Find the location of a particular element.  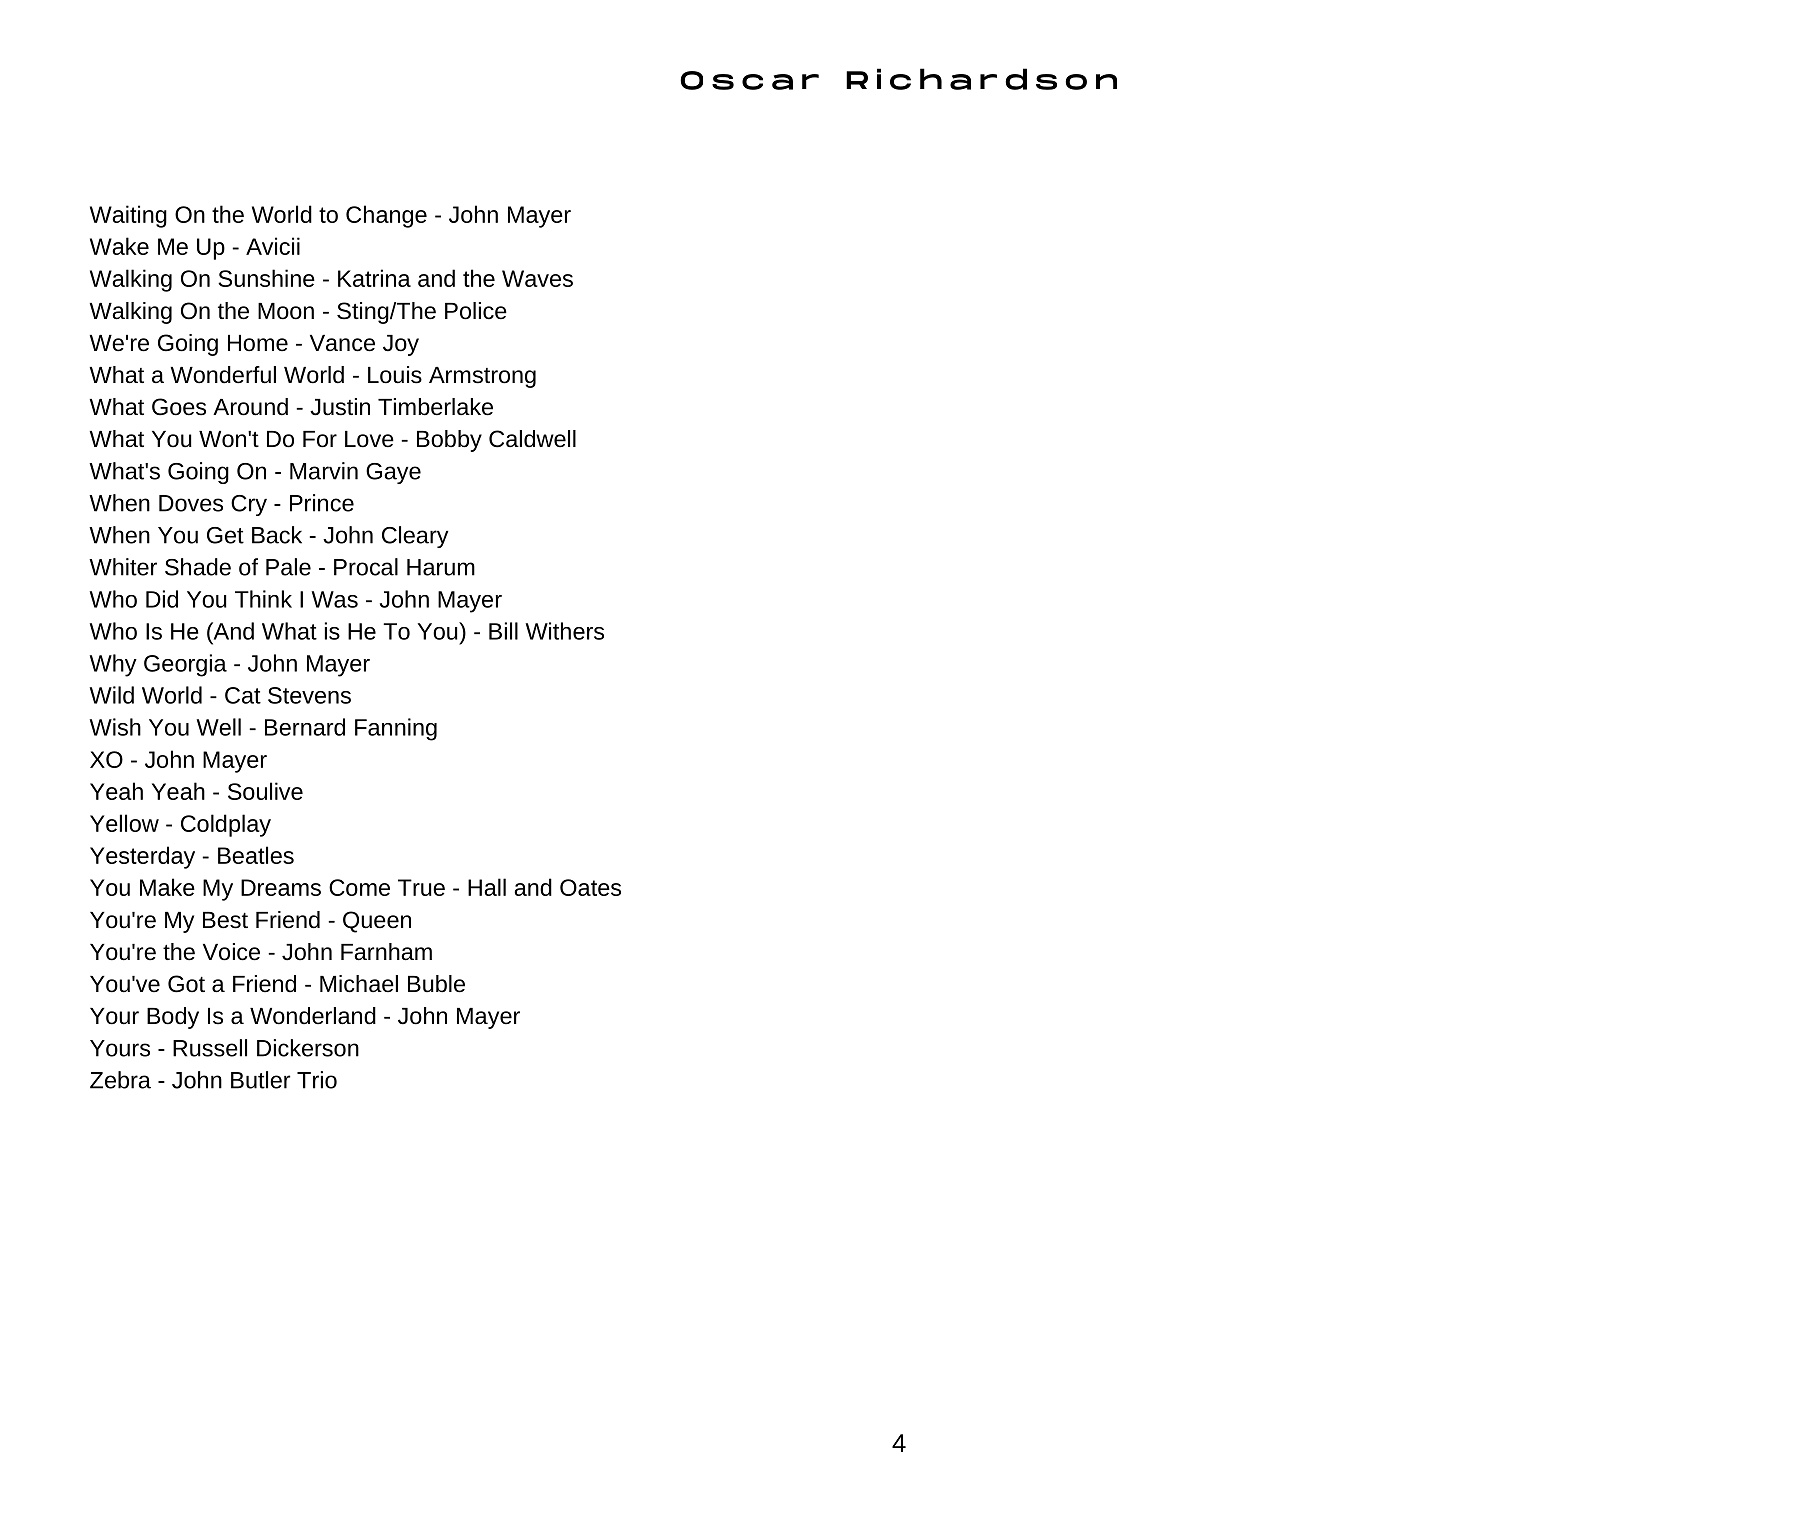

Dickerson is located at coordinates (308, 1048).
